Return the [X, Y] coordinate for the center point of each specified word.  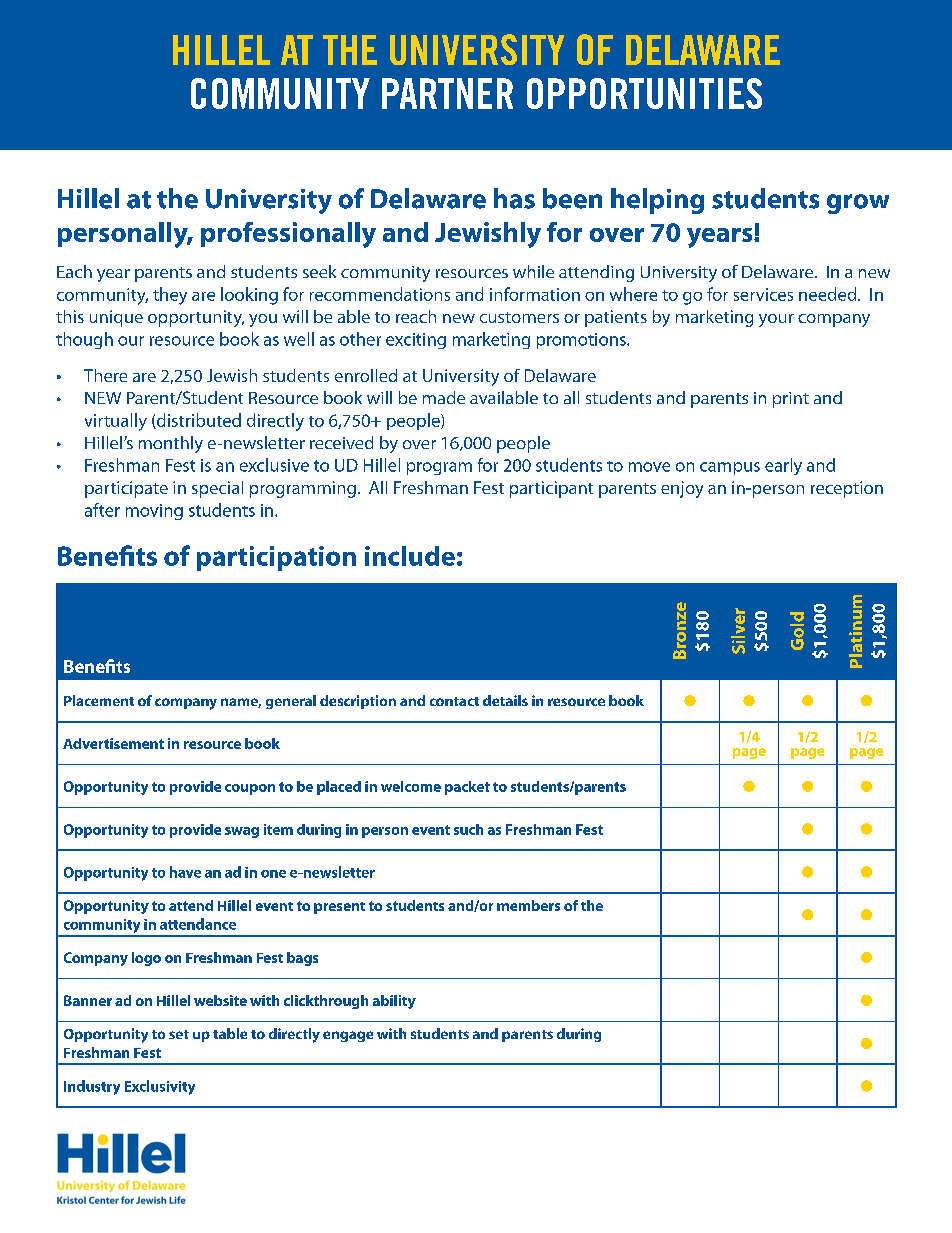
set [179, 1034]
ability [394, 1002]
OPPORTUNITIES [644, 93]
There [105, 375]
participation [276, 558]
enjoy [682, 489]
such [468, 829]
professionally [288, 235]
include [410, 556]
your [776, 320]
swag [242, 832]
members [528, 905]
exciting [416, 341]
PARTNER [447, 93]
